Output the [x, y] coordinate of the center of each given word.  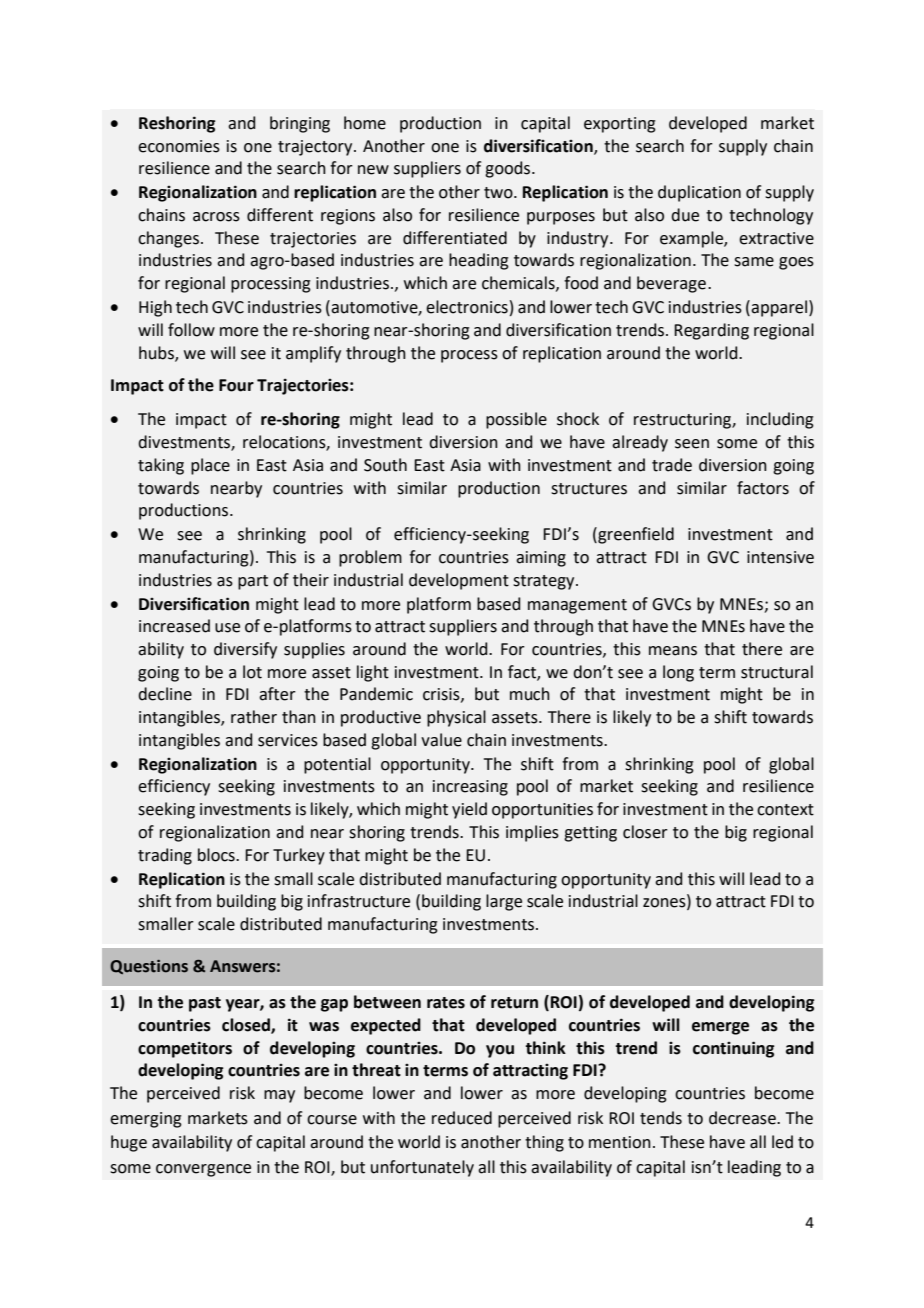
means [673, 651]
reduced [462, 1118]
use [227, 628]
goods [509, 169]
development [459, 581]
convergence [203, 1170]
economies [179, 146]
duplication [699, 193]
